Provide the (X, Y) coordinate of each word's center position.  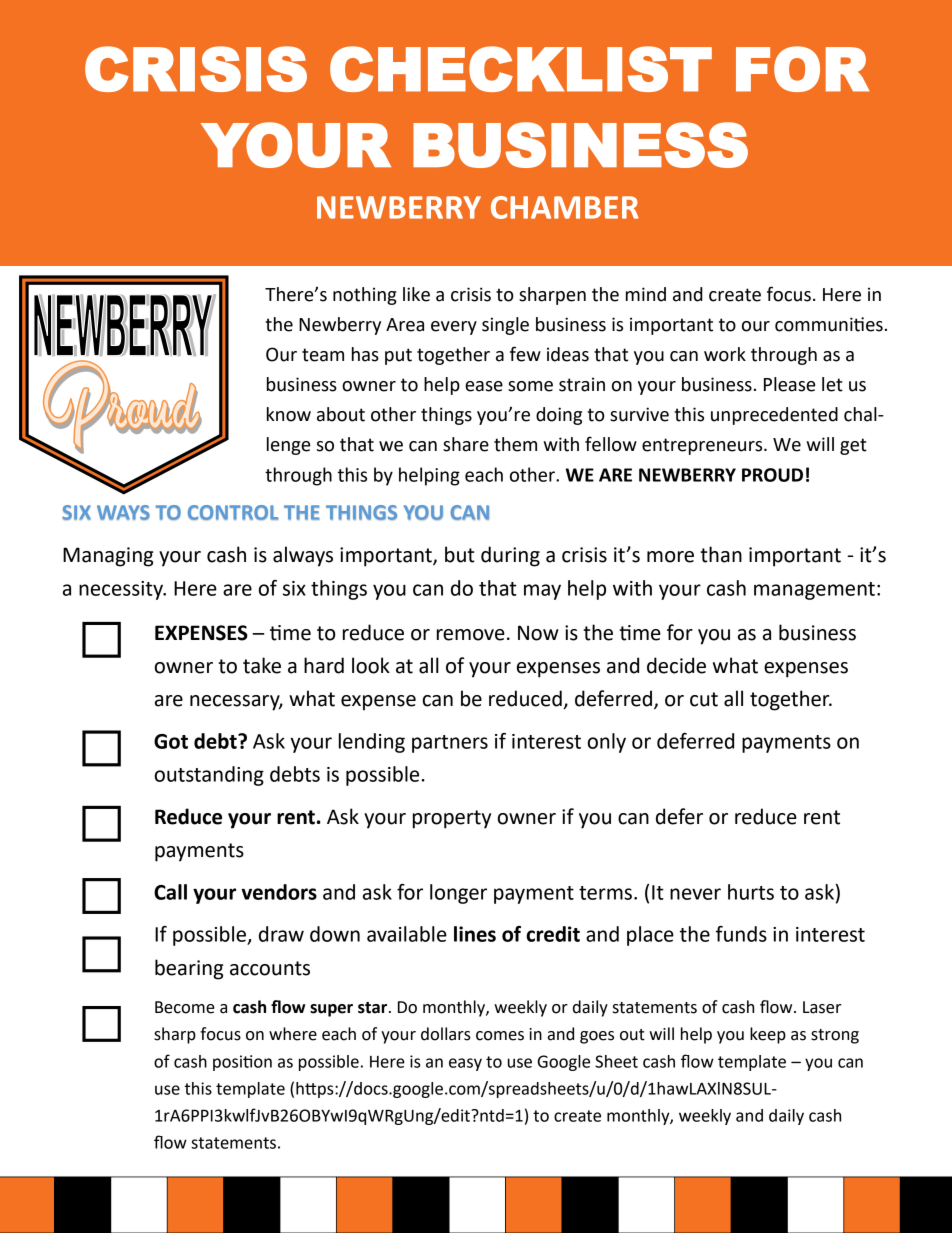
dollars (446, 1034)
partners (450, 744)
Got (171, 741)
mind (646, 294)
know (289, 414)
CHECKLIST (521, 69)
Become (185, 1007)
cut (704, 699)
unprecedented (774, 416)
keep (768, 1035)
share (466, 444)
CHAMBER (565, 207)
